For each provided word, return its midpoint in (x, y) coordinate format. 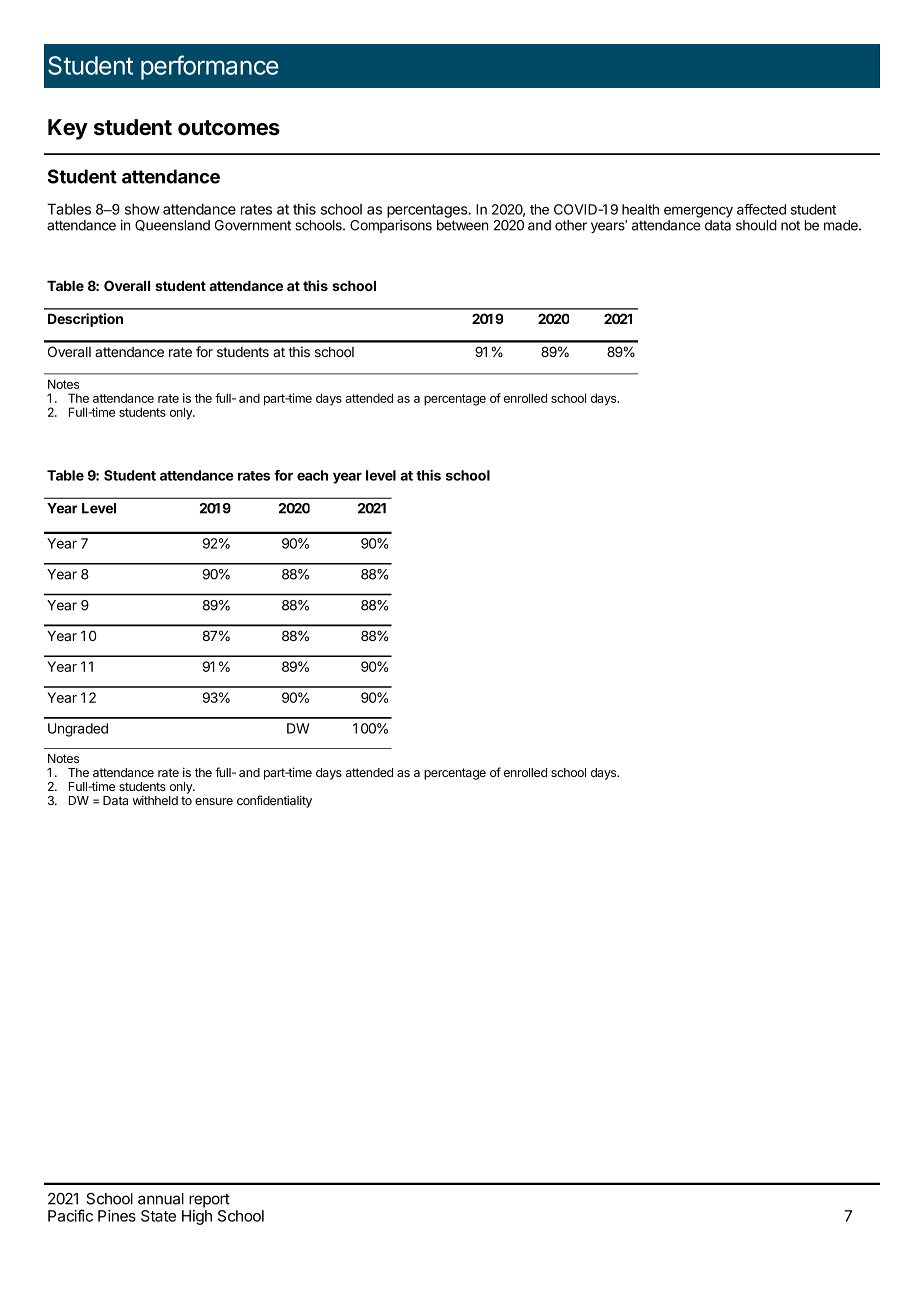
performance (210, 67)
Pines (117, 1216)
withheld (155, 800)
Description (85, 320)
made (842, 225)
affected (761, 209)
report (209, 1200)
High (197, 1217)
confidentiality (274, 801)
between (462, 225)
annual (161, 1199)
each (312, 475)
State (158, 1216)
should (756, 225)
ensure (214, 801)
